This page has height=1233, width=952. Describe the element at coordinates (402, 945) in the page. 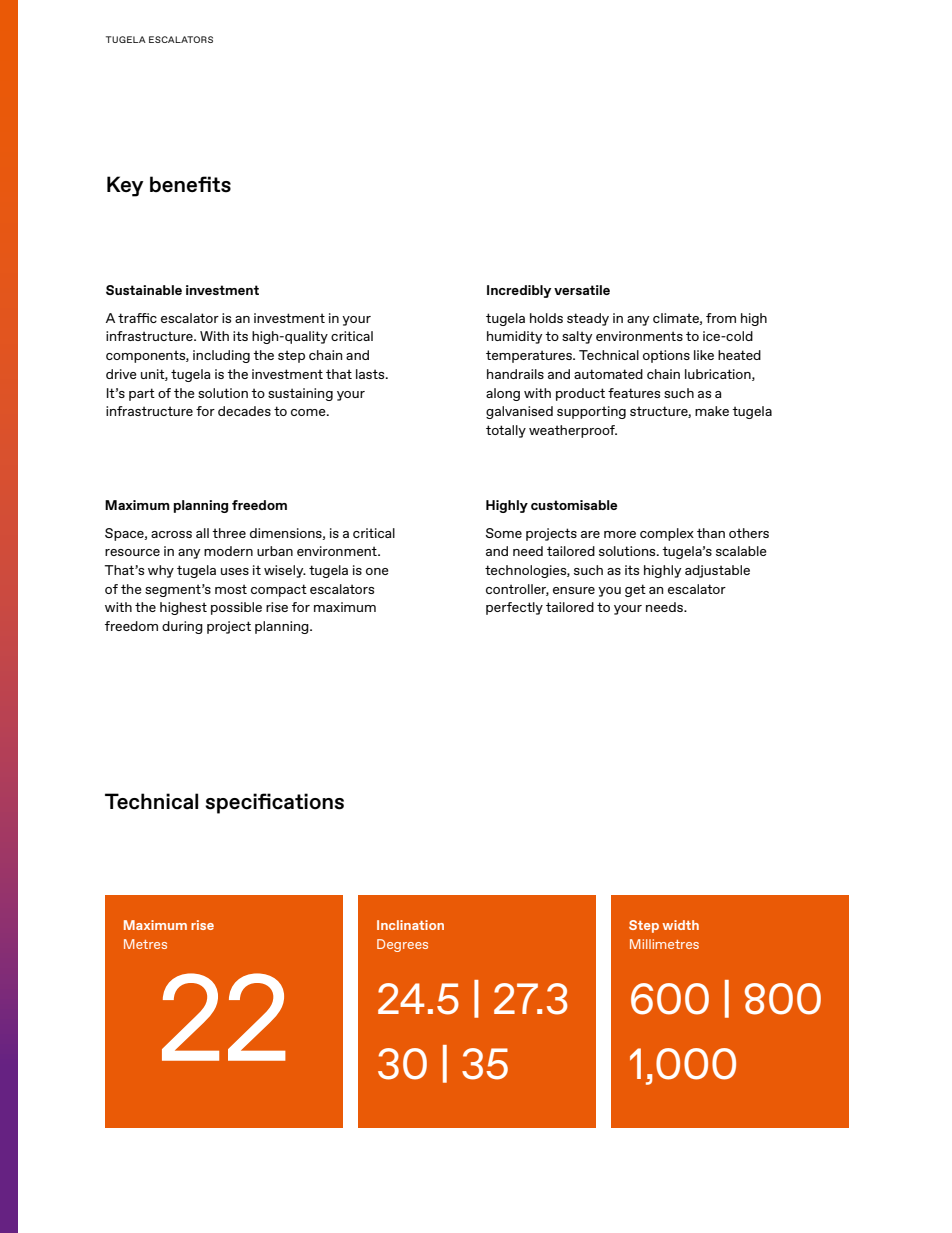

I see `Degrees` at that location.
